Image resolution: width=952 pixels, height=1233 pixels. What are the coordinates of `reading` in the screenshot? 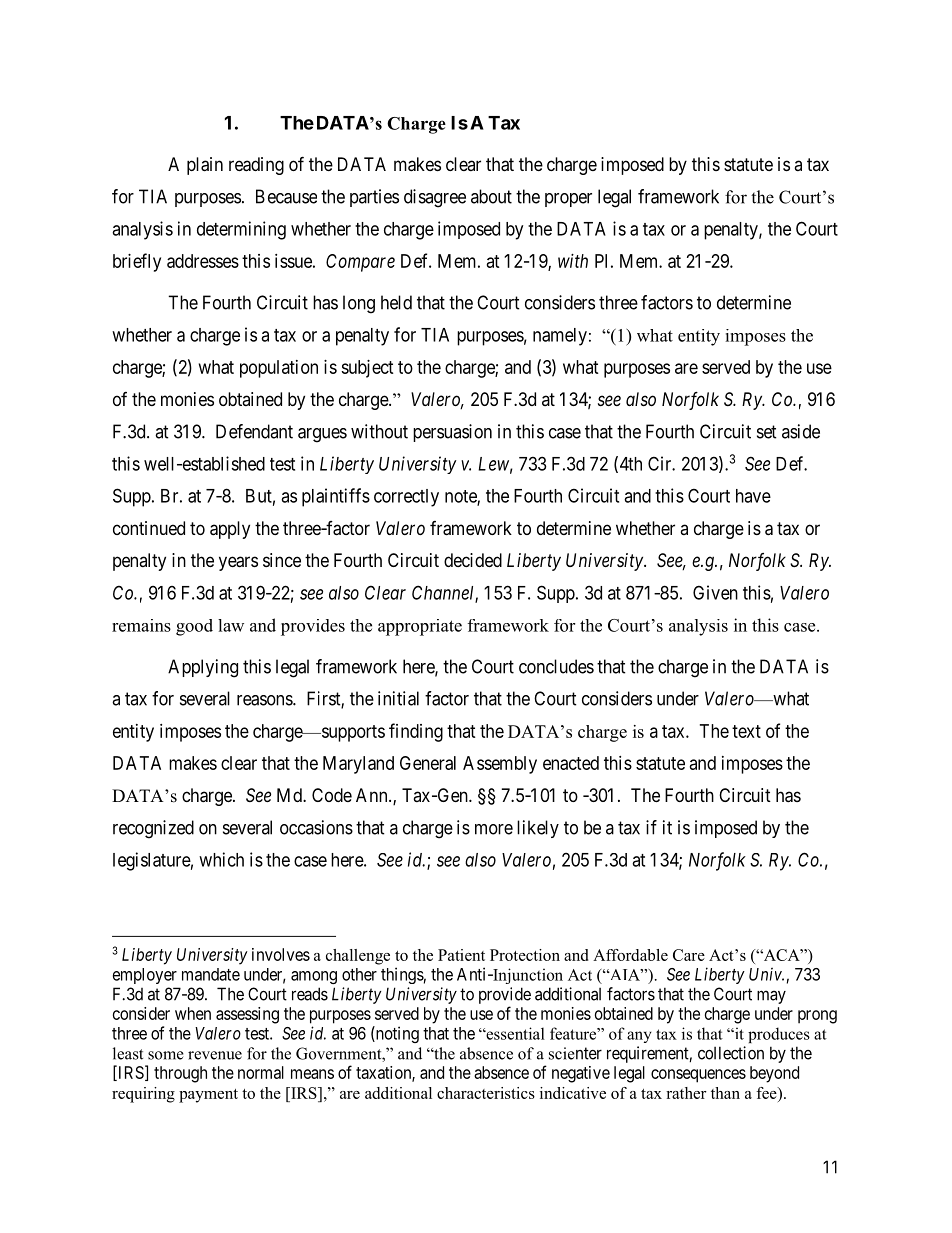 It's located at (256, 166).
